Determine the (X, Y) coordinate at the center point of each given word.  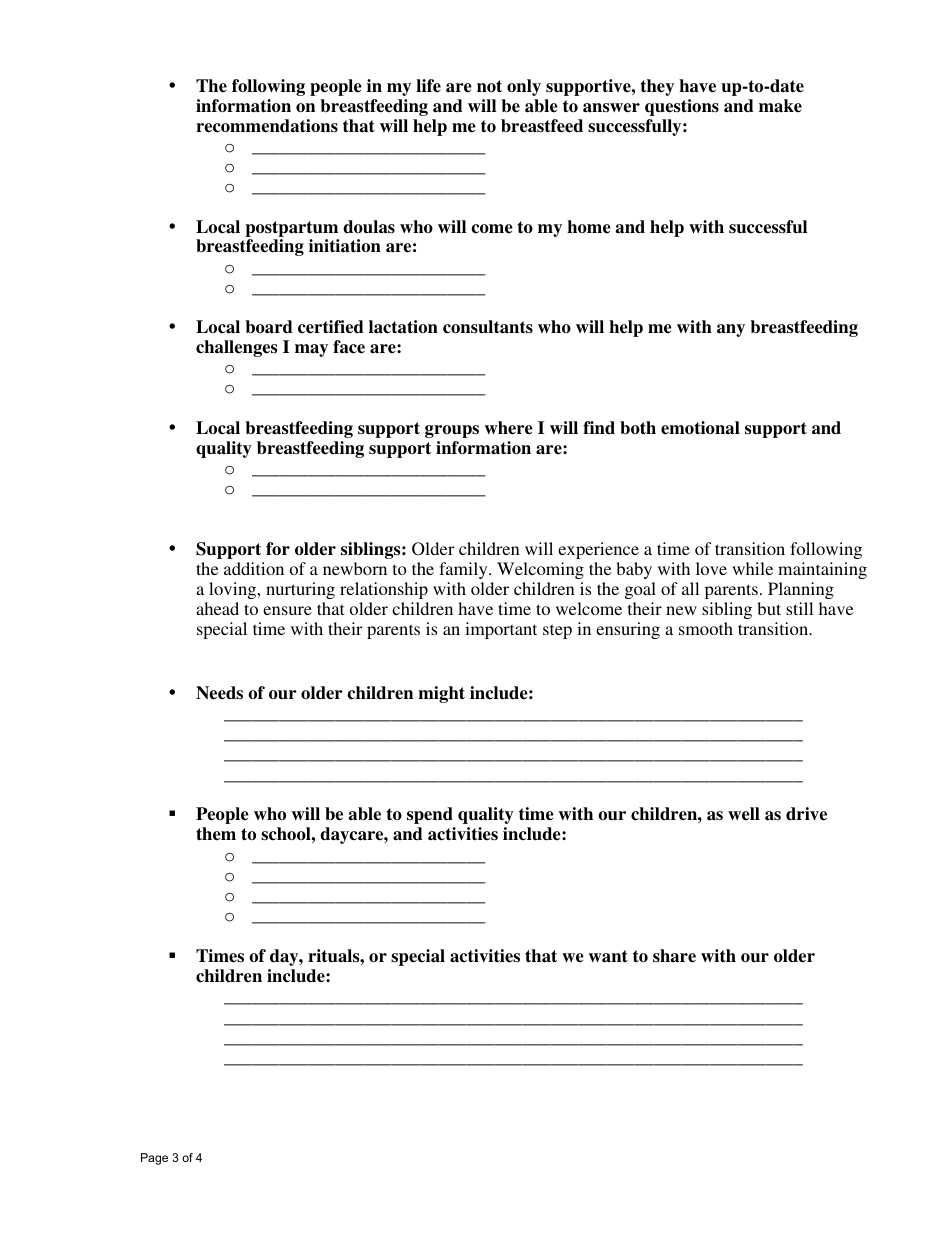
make (780, 106)
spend (430, 815)
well (744, 814)
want (608, 956)
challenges (236, 348)
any (731, 330)
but (769, 608)
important (501, 630)
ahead (217, 608)
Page (154, 1159)
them (216, 834)
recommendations (267, 126)
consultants (488, 327)
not (489, 86)
